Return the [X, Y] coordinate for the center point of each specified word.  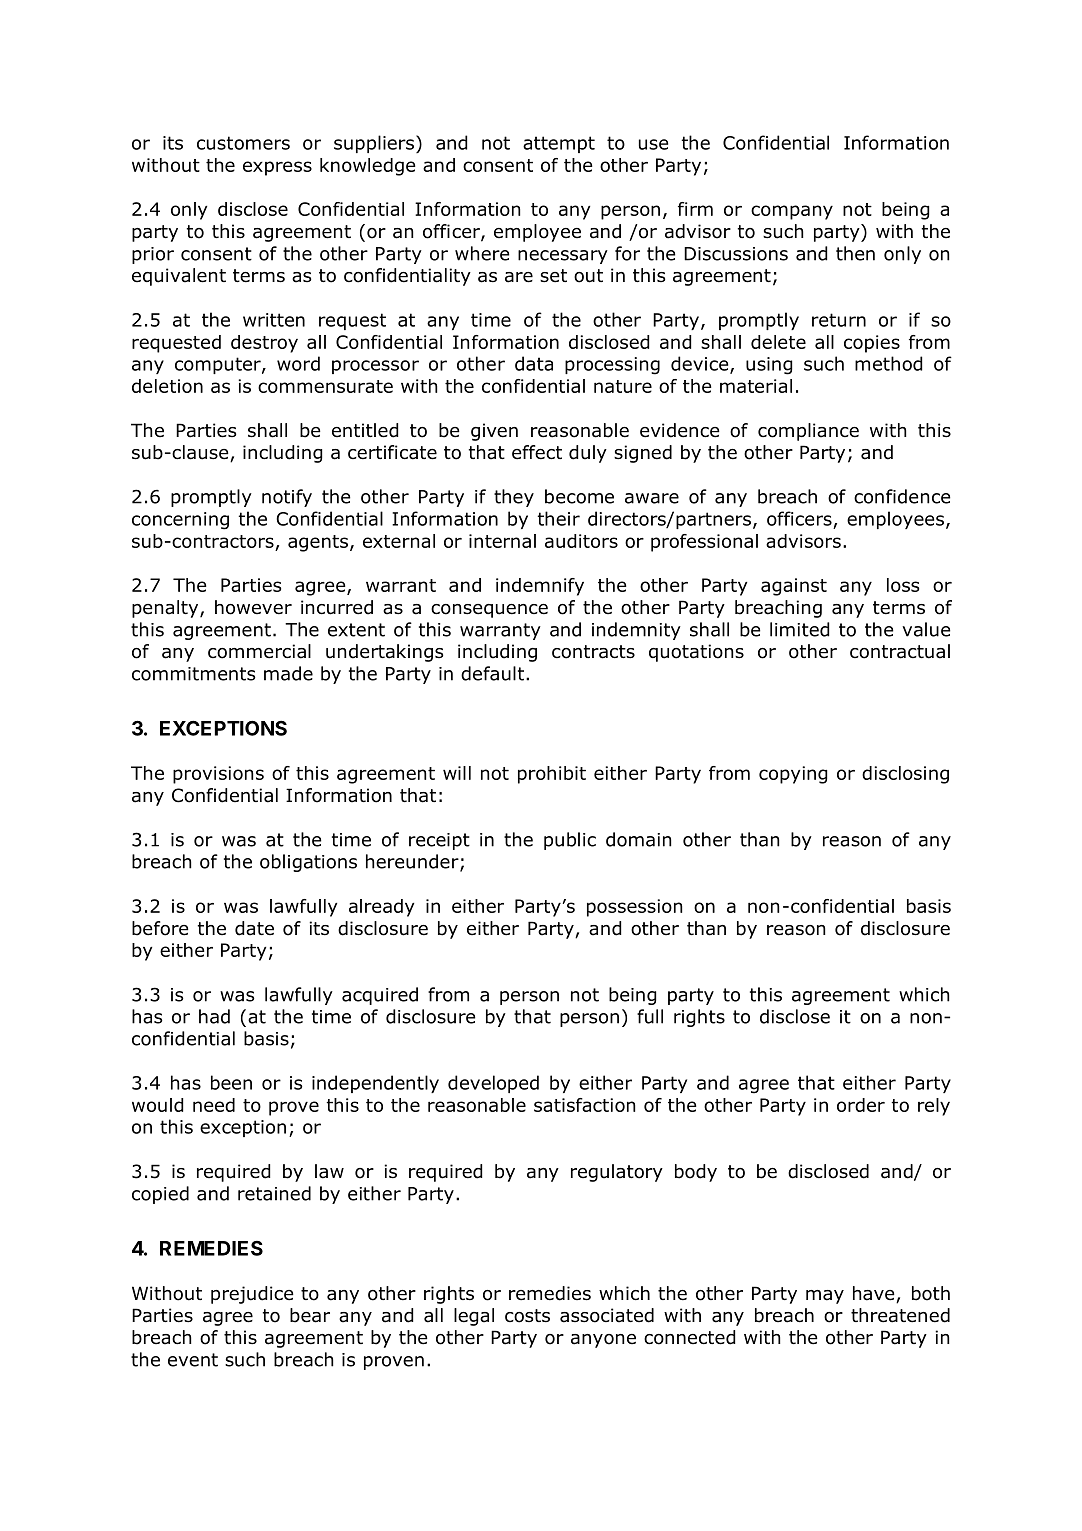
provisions [218, 775]
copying [793, 775]
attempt [559, 144]
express [277, 168]
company [792, 212]
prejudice [252, 1295]
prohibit [552, 775]
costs [527, 1316]
